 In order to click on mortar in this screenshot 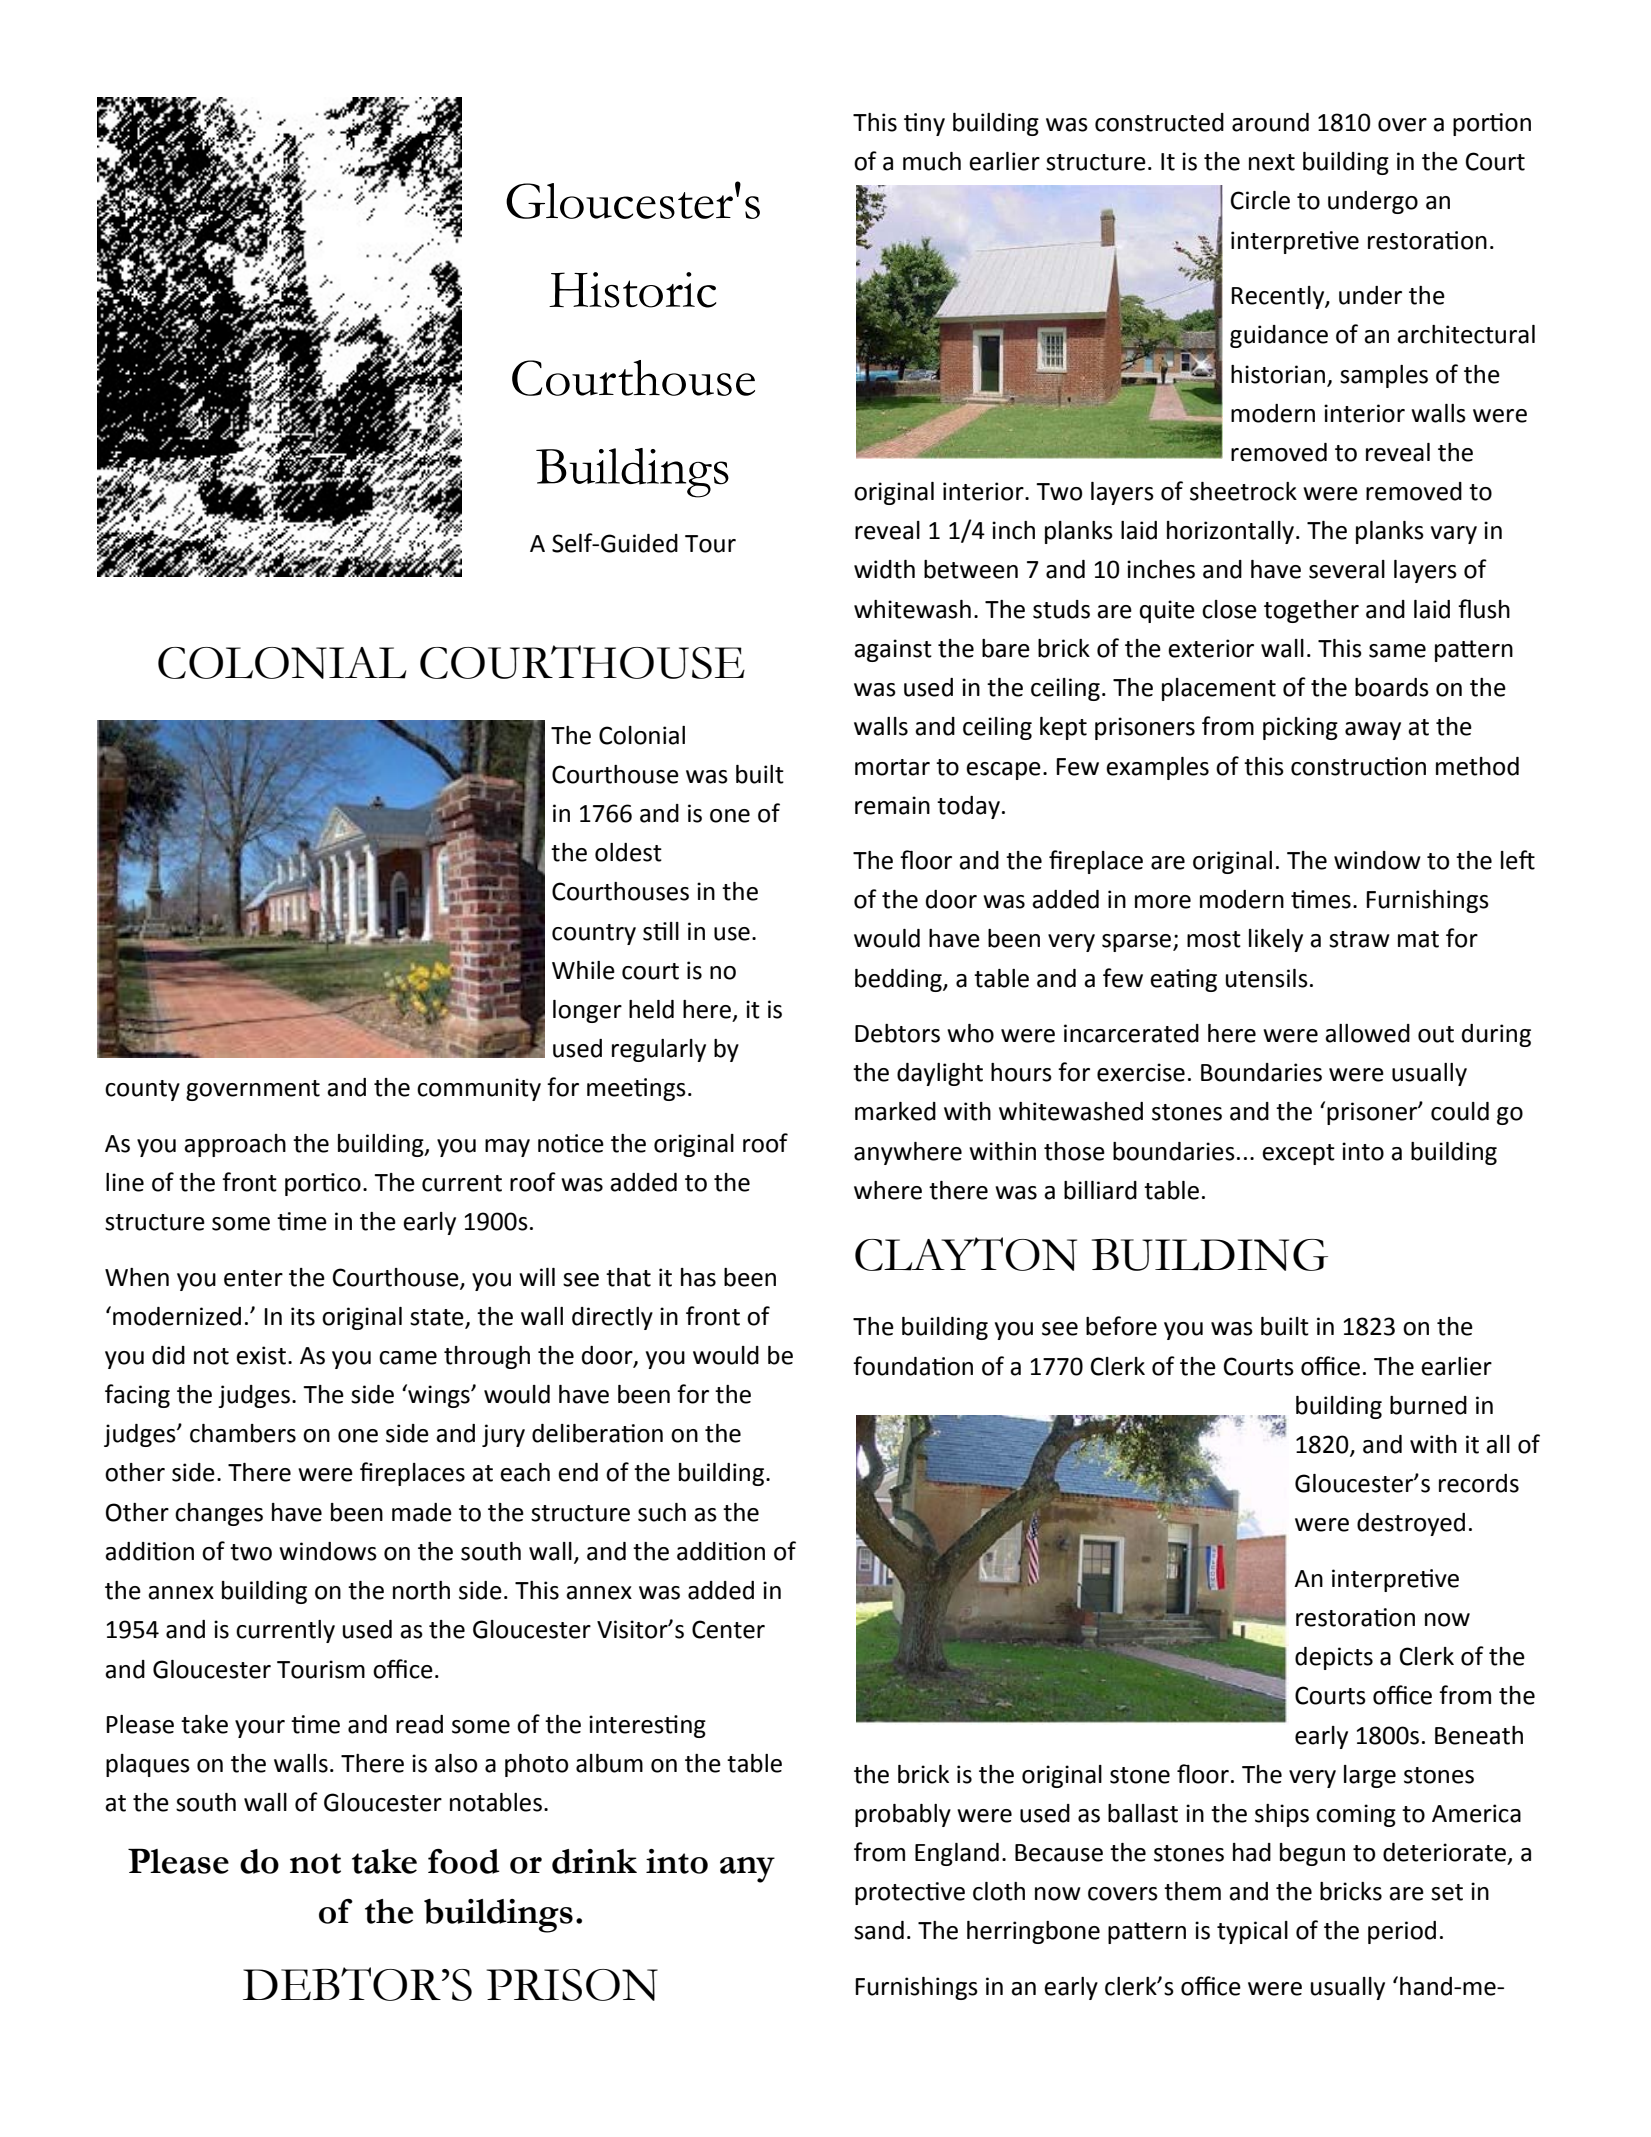, I will do `click(892, 767)`.
